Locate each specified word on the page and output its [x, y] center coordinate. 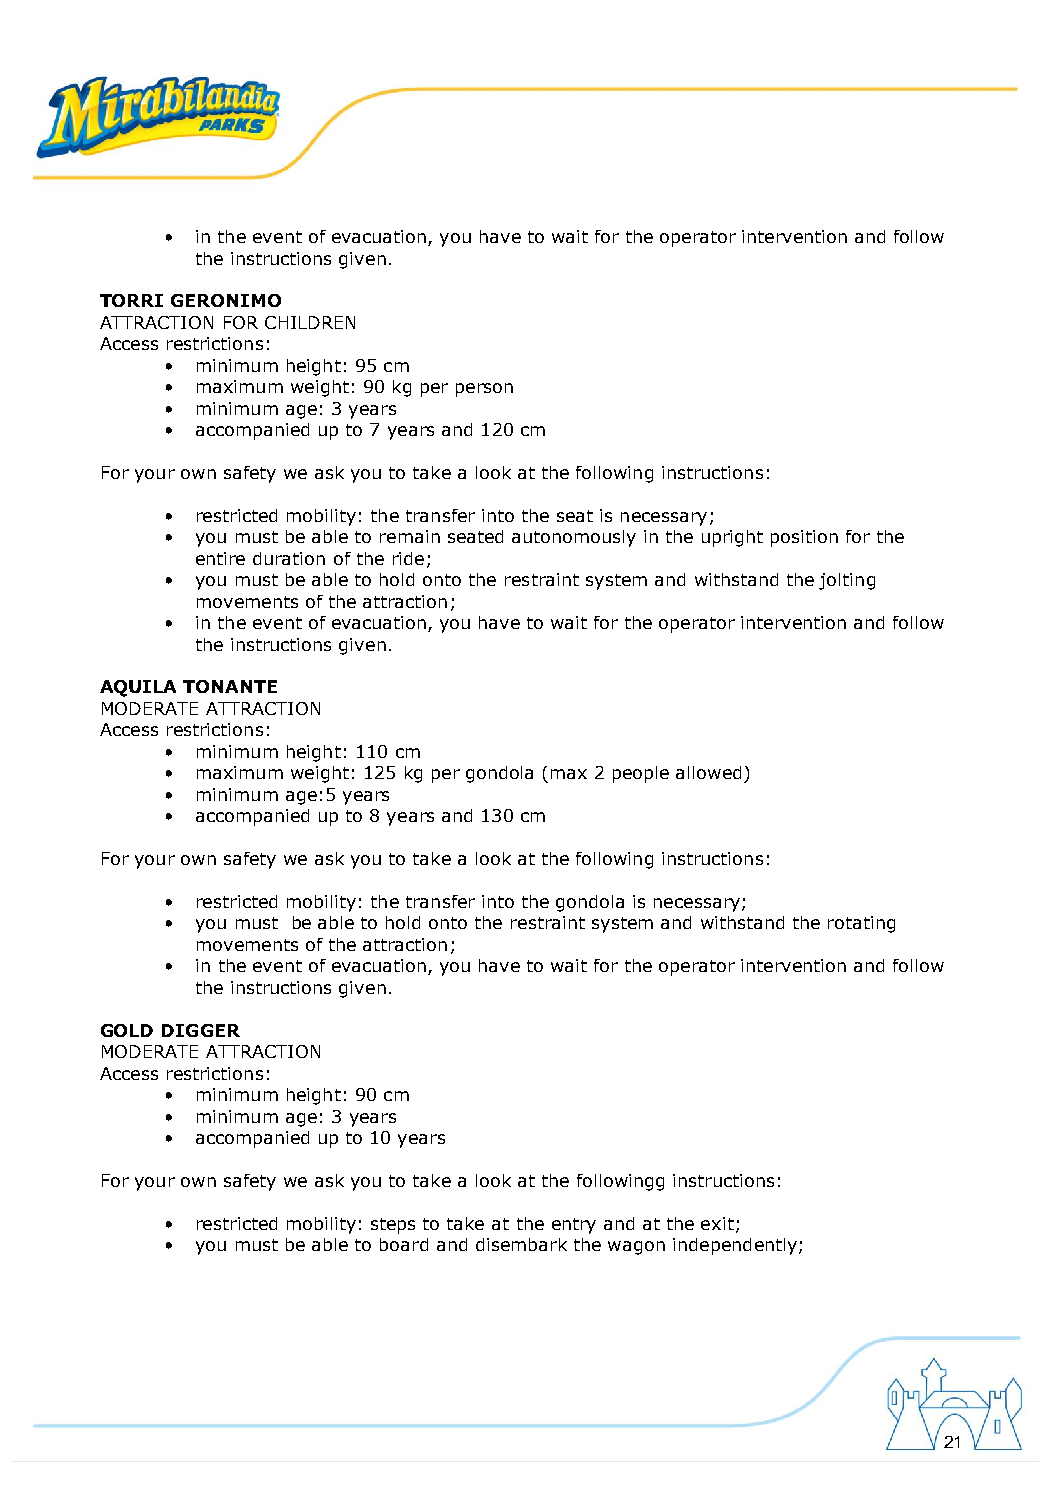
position [804, 538]
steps [393, 1226]
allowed [708, 772]
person [484, 390]
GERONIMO [226, 300]
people [641, 774]
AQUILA [138, 688]
